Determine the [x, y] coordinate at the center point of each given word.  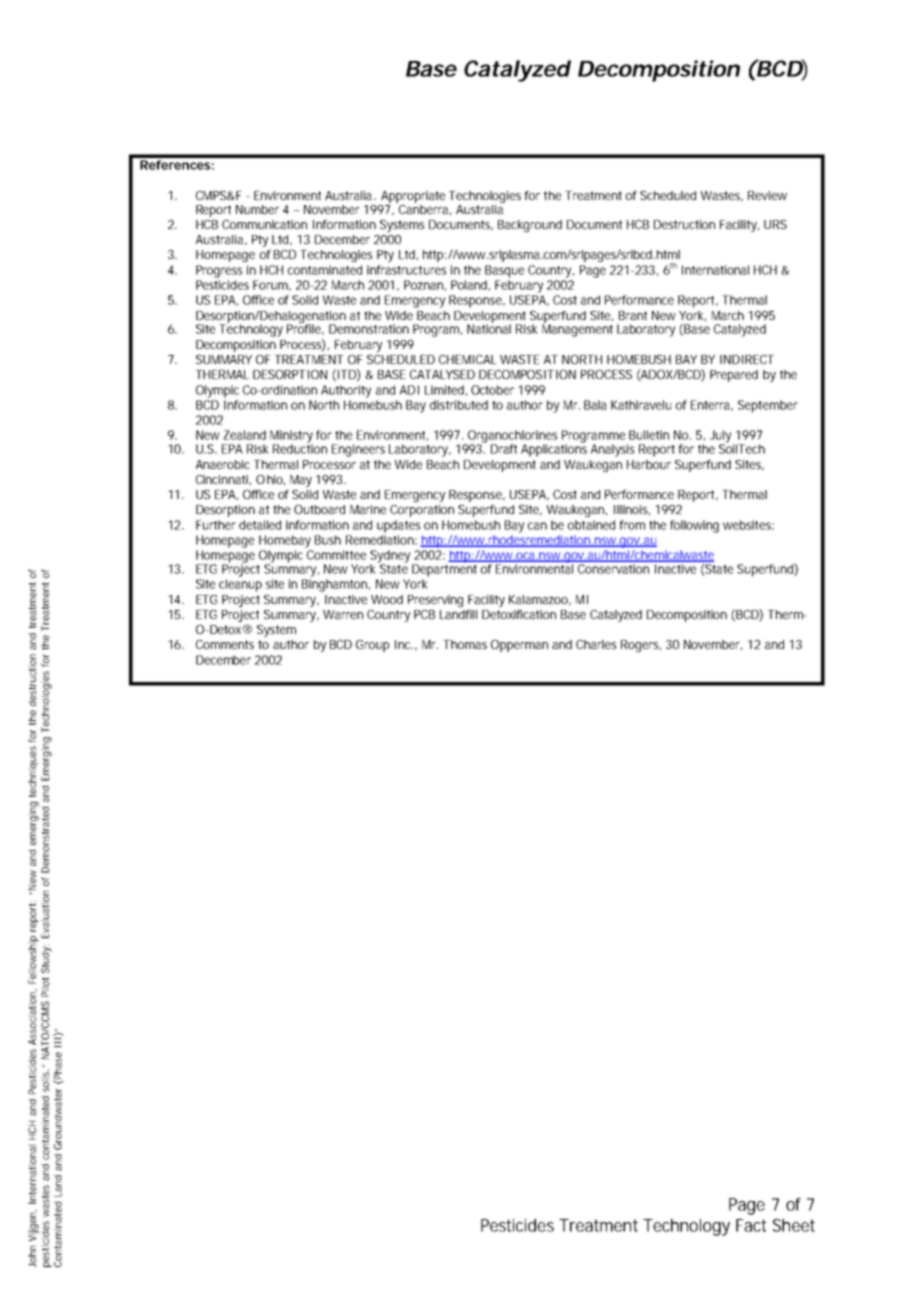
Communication [264, 224]
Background [530, 226]
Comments [225, 644]
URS [775, 224]
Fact [751, 1225]
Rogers [641, 646]
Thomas [465, 644]
